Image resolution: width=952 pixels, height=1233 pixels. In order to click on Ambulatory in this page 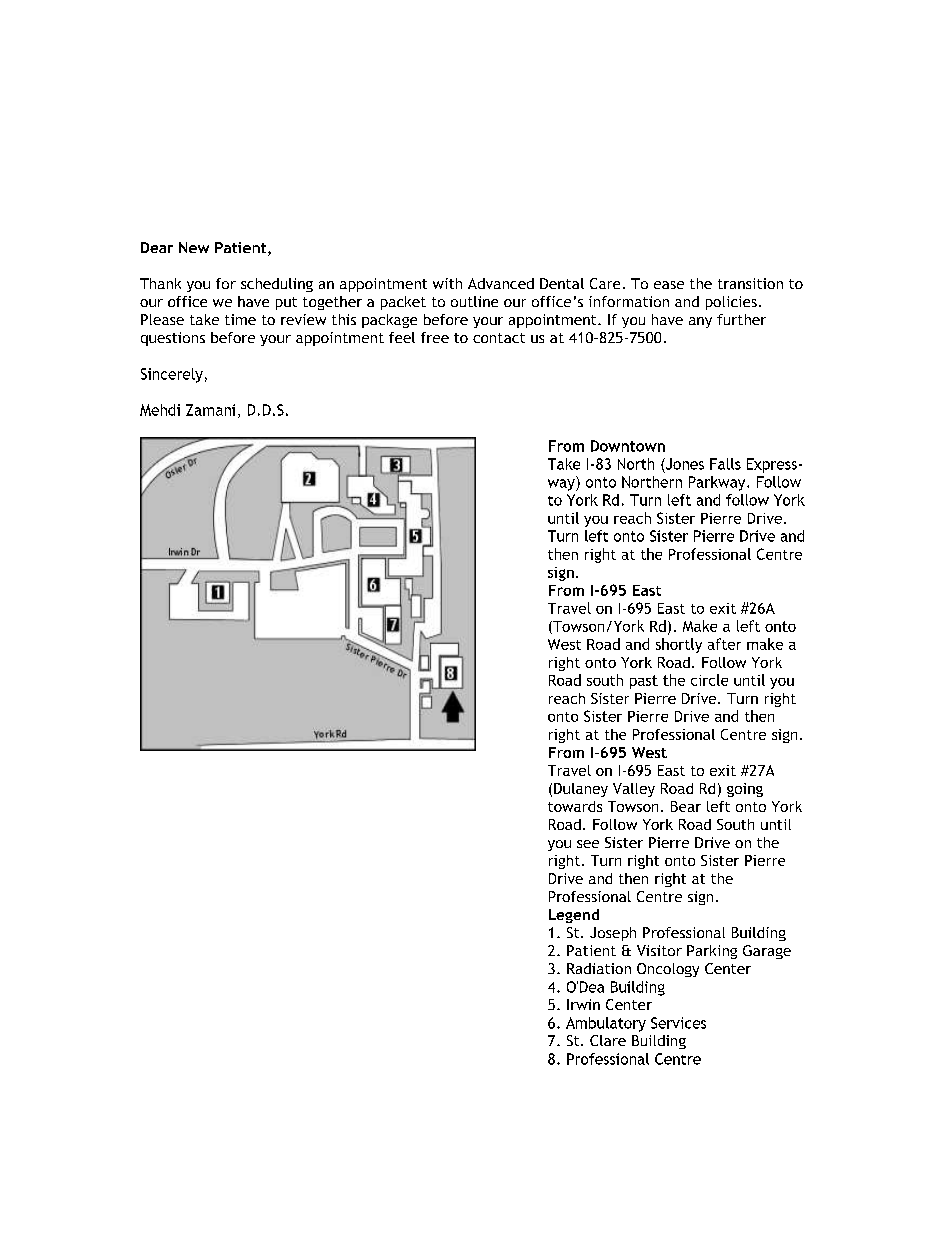, I will do `click(606, 1024)`.
